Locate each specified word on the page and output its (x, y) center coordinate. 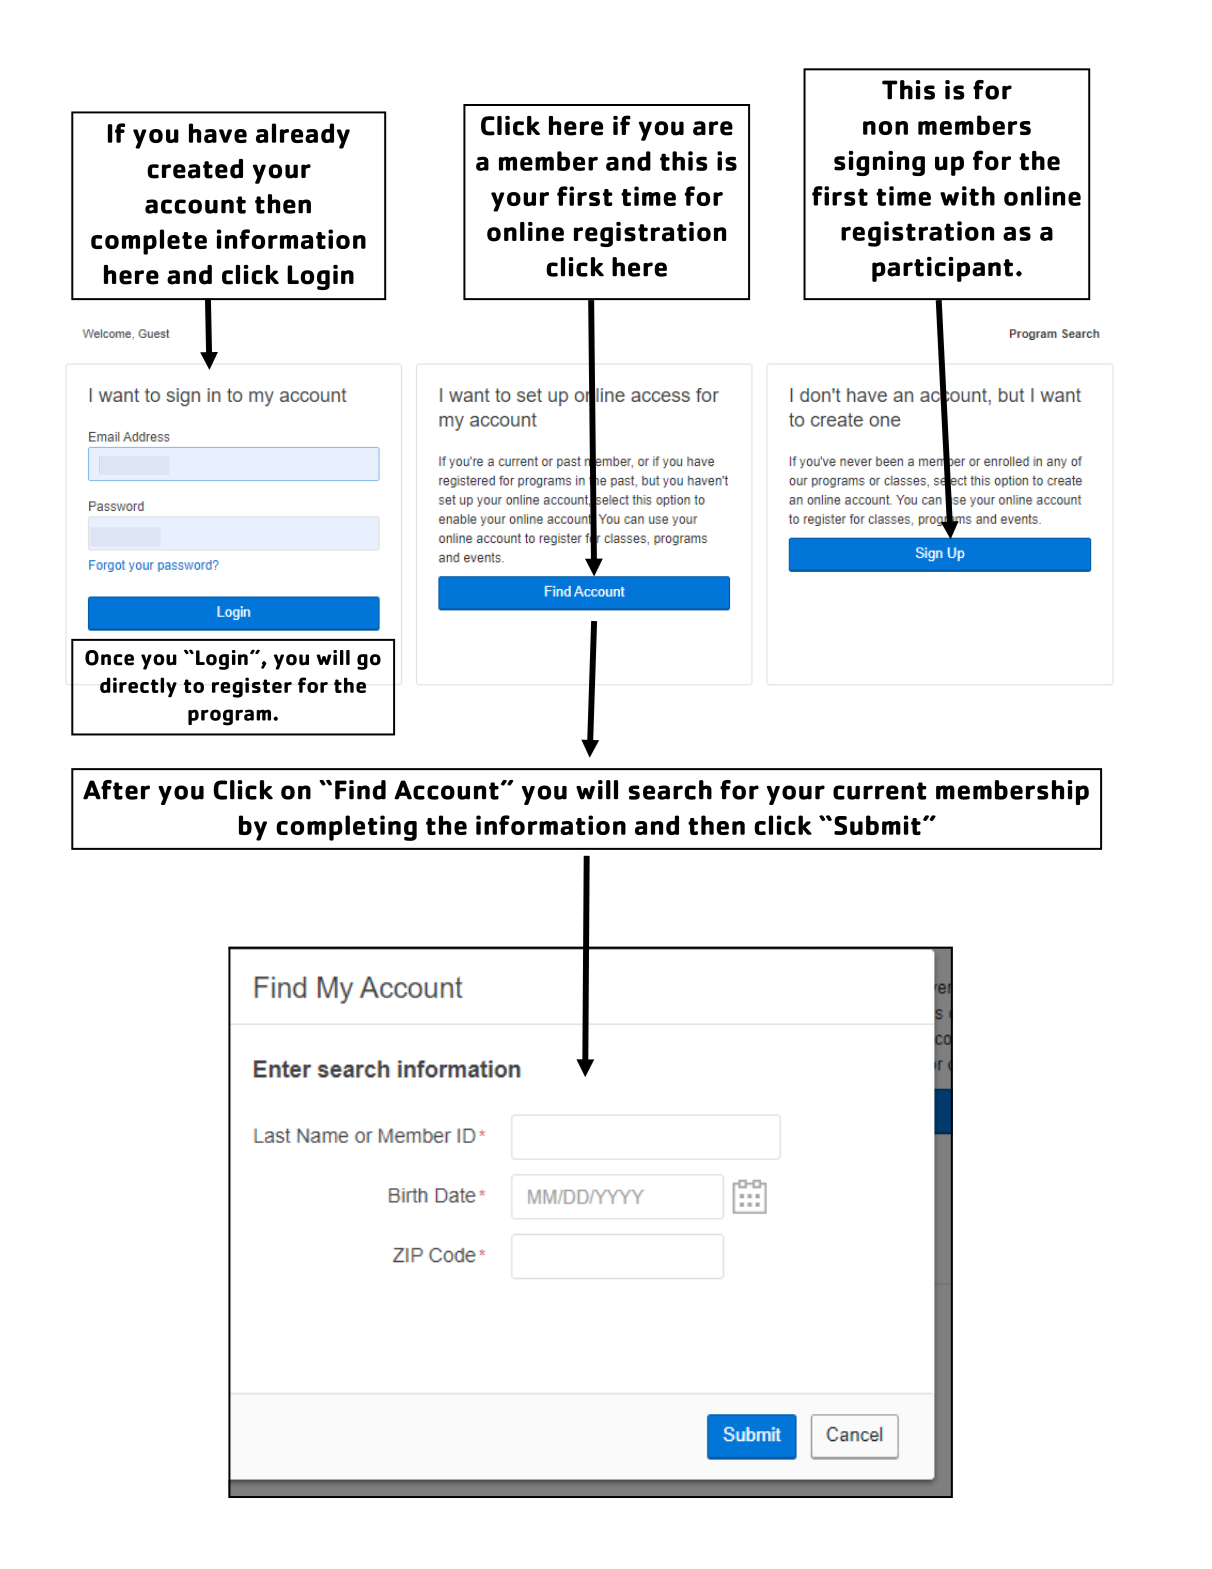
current (880, 791)
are (713, 128)
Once (109, 658)
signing (879, 163)
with (967, 196)
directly (138, 687)
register (252, 687)
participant (942, 269)
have (218, 133)
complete (149, 242)
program (231, 717)
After (116, 790)
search (670, 790)
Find (360, 790)
